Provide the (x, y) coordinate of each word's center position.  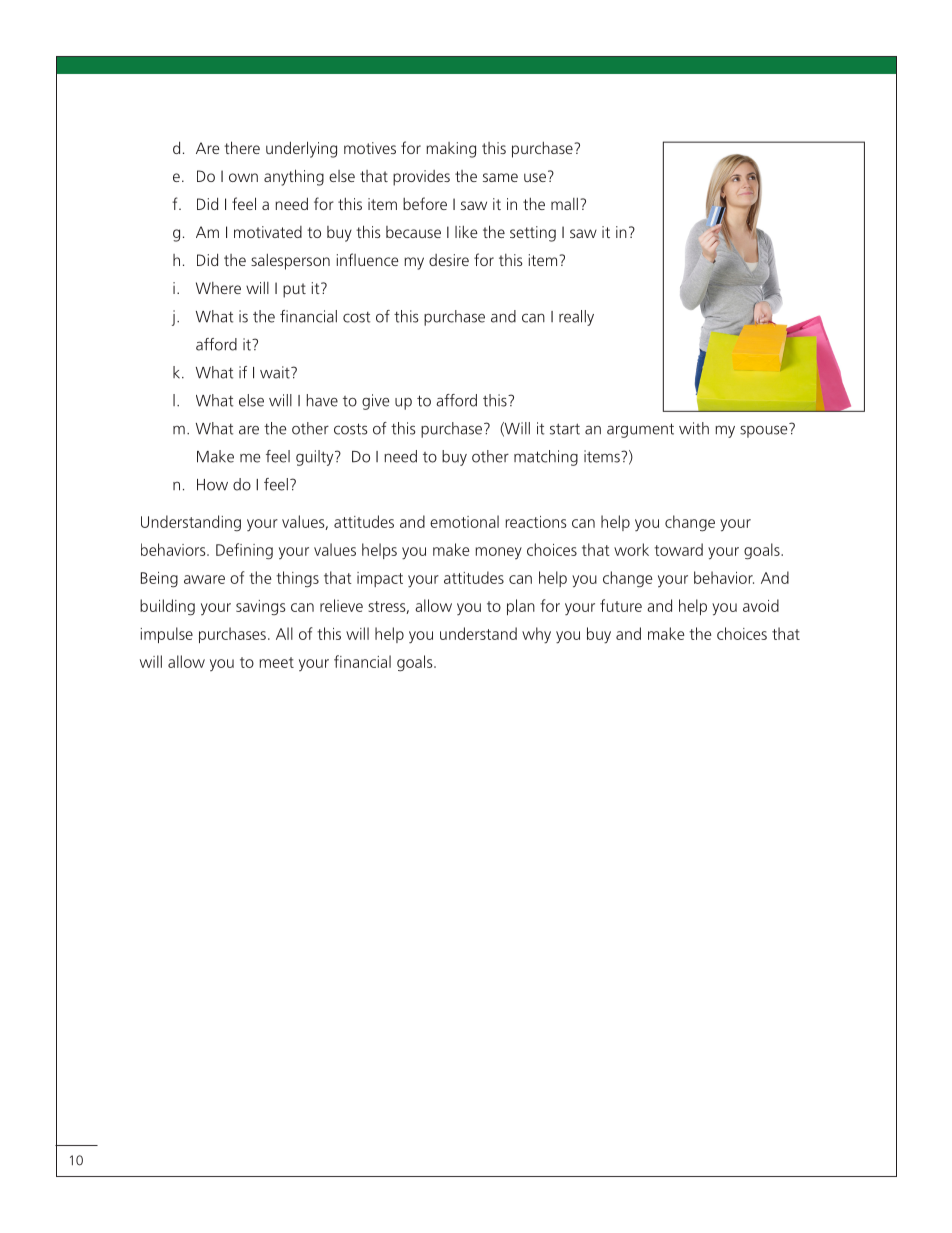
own (243, 177)
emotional (464, 521)
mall (564, 204)
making (451, 150)
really (576, 318)
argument (640, 430)
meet (276, 662)
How (212, 485)
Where (218, 288)
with (694, 428)
